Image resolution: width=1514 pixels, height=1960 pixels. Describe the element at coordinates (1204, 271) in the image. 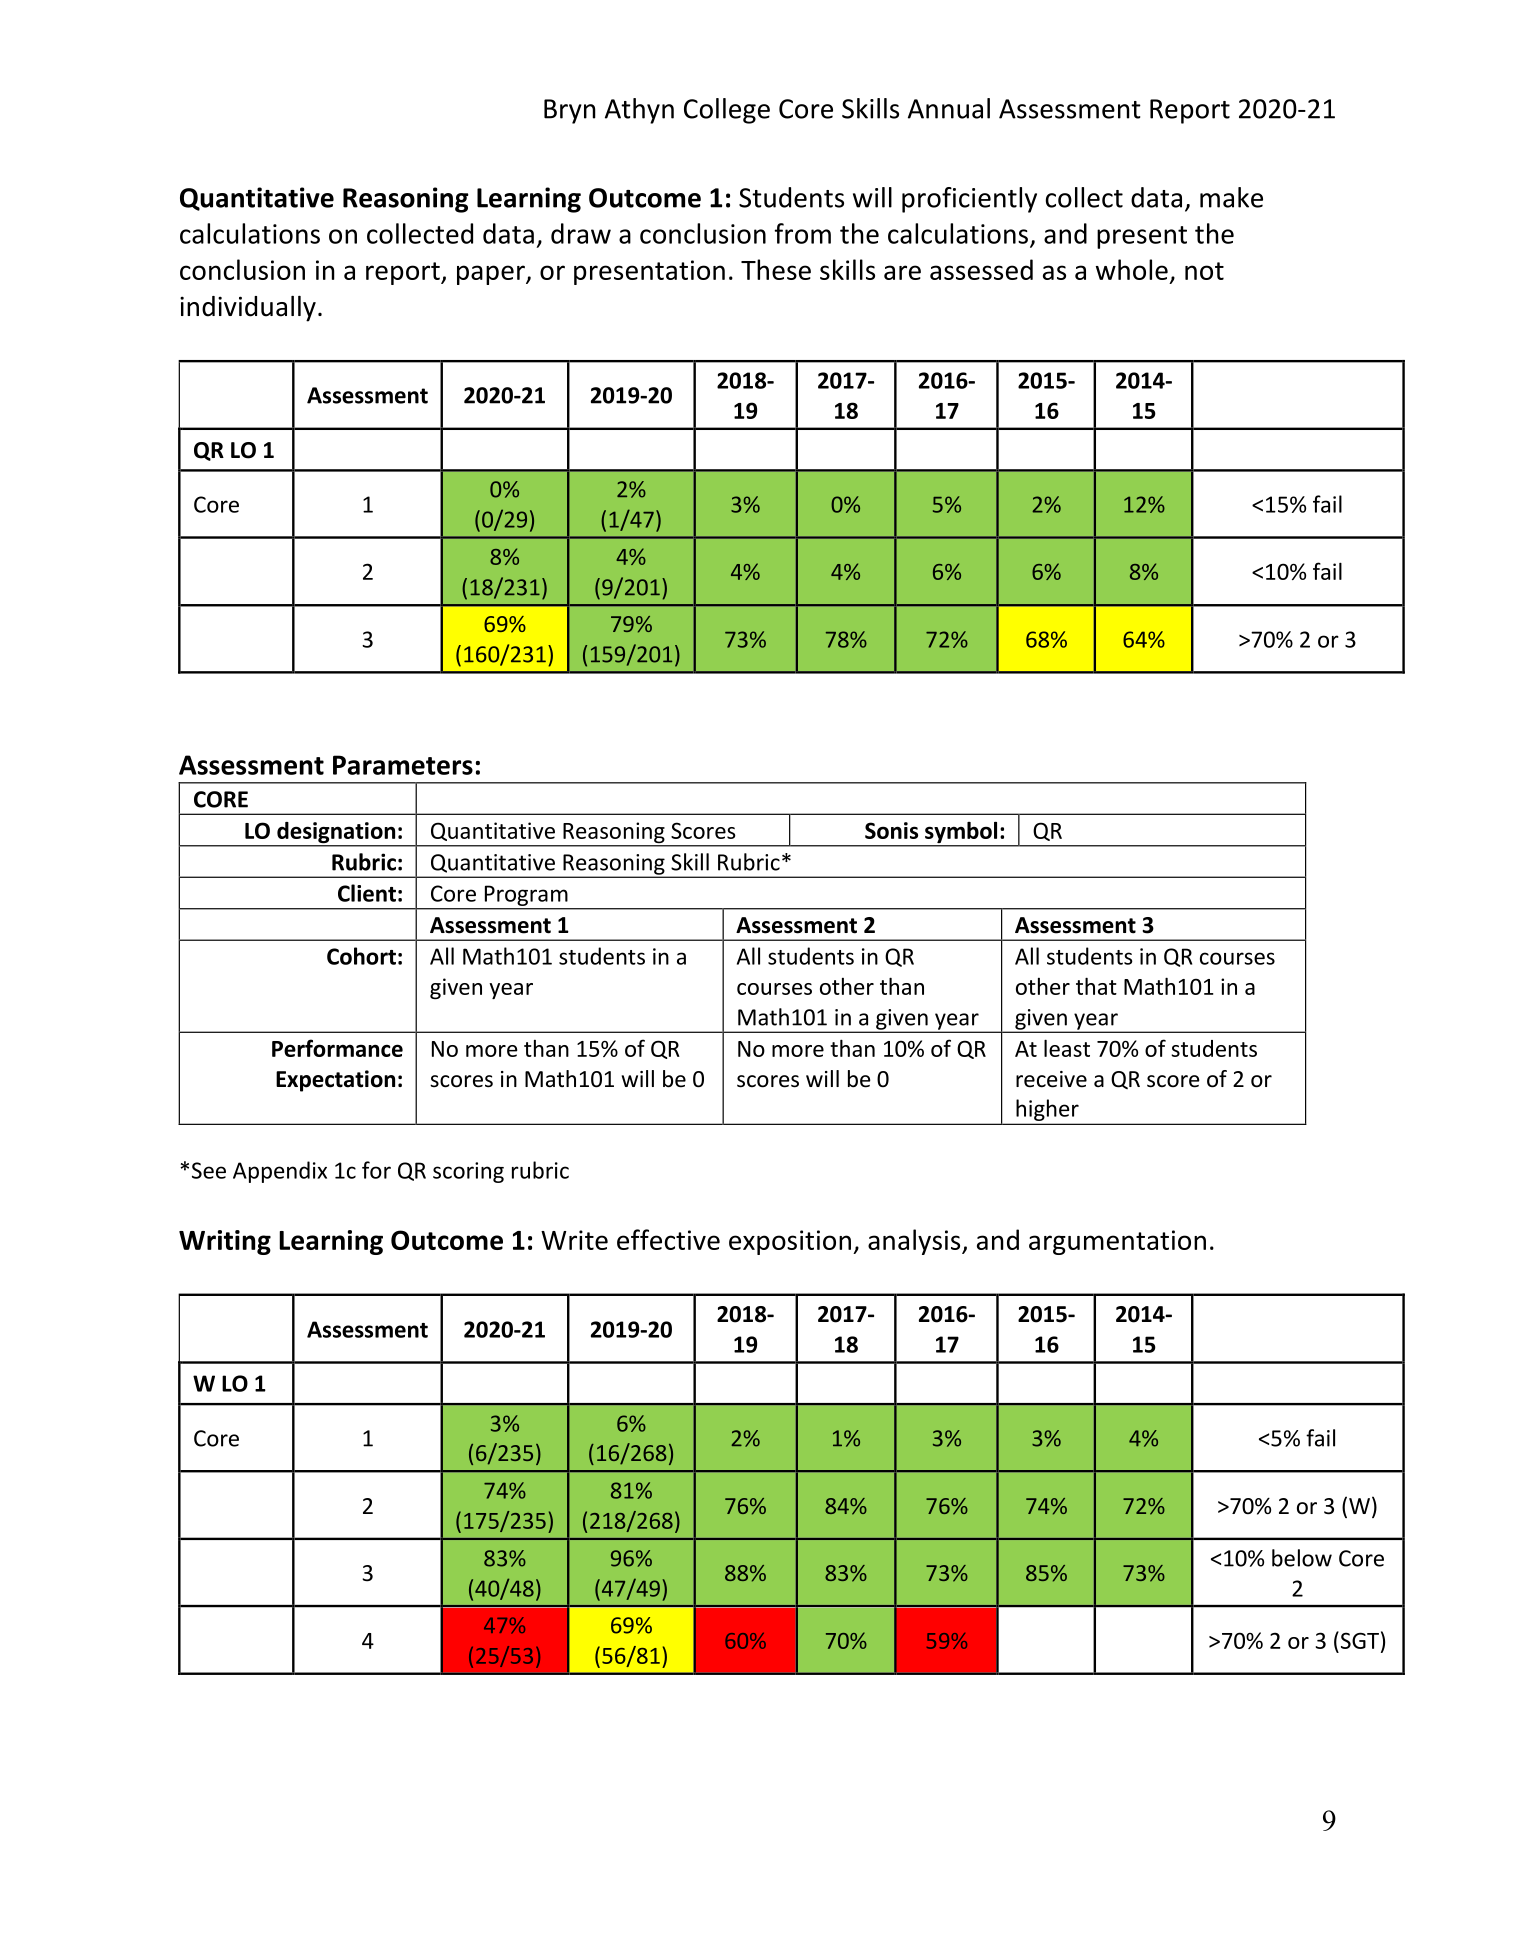

I see `not` at that location.
